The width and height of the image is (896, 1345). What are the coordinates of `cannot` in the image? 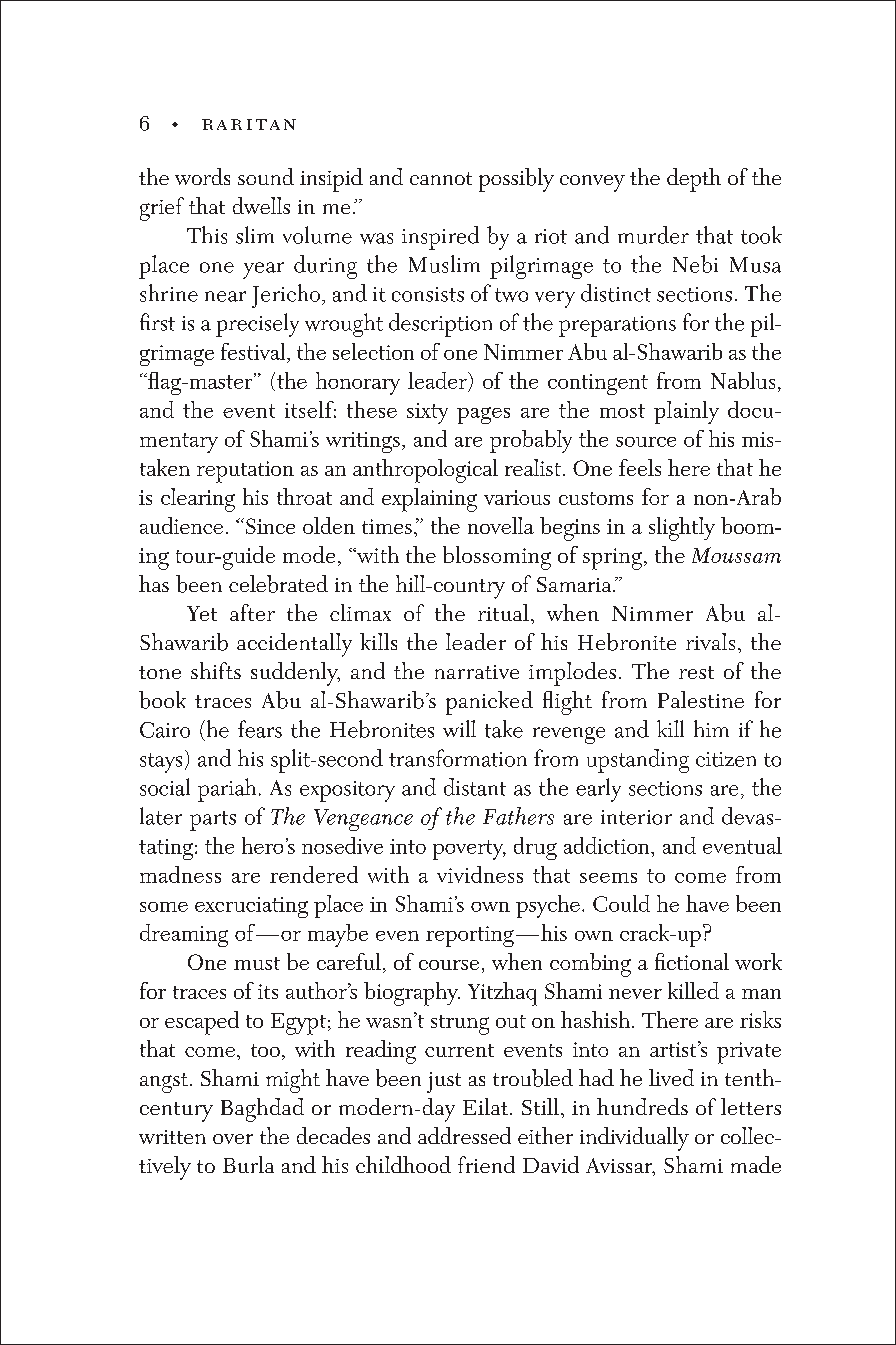 It's located at (441, 178).
